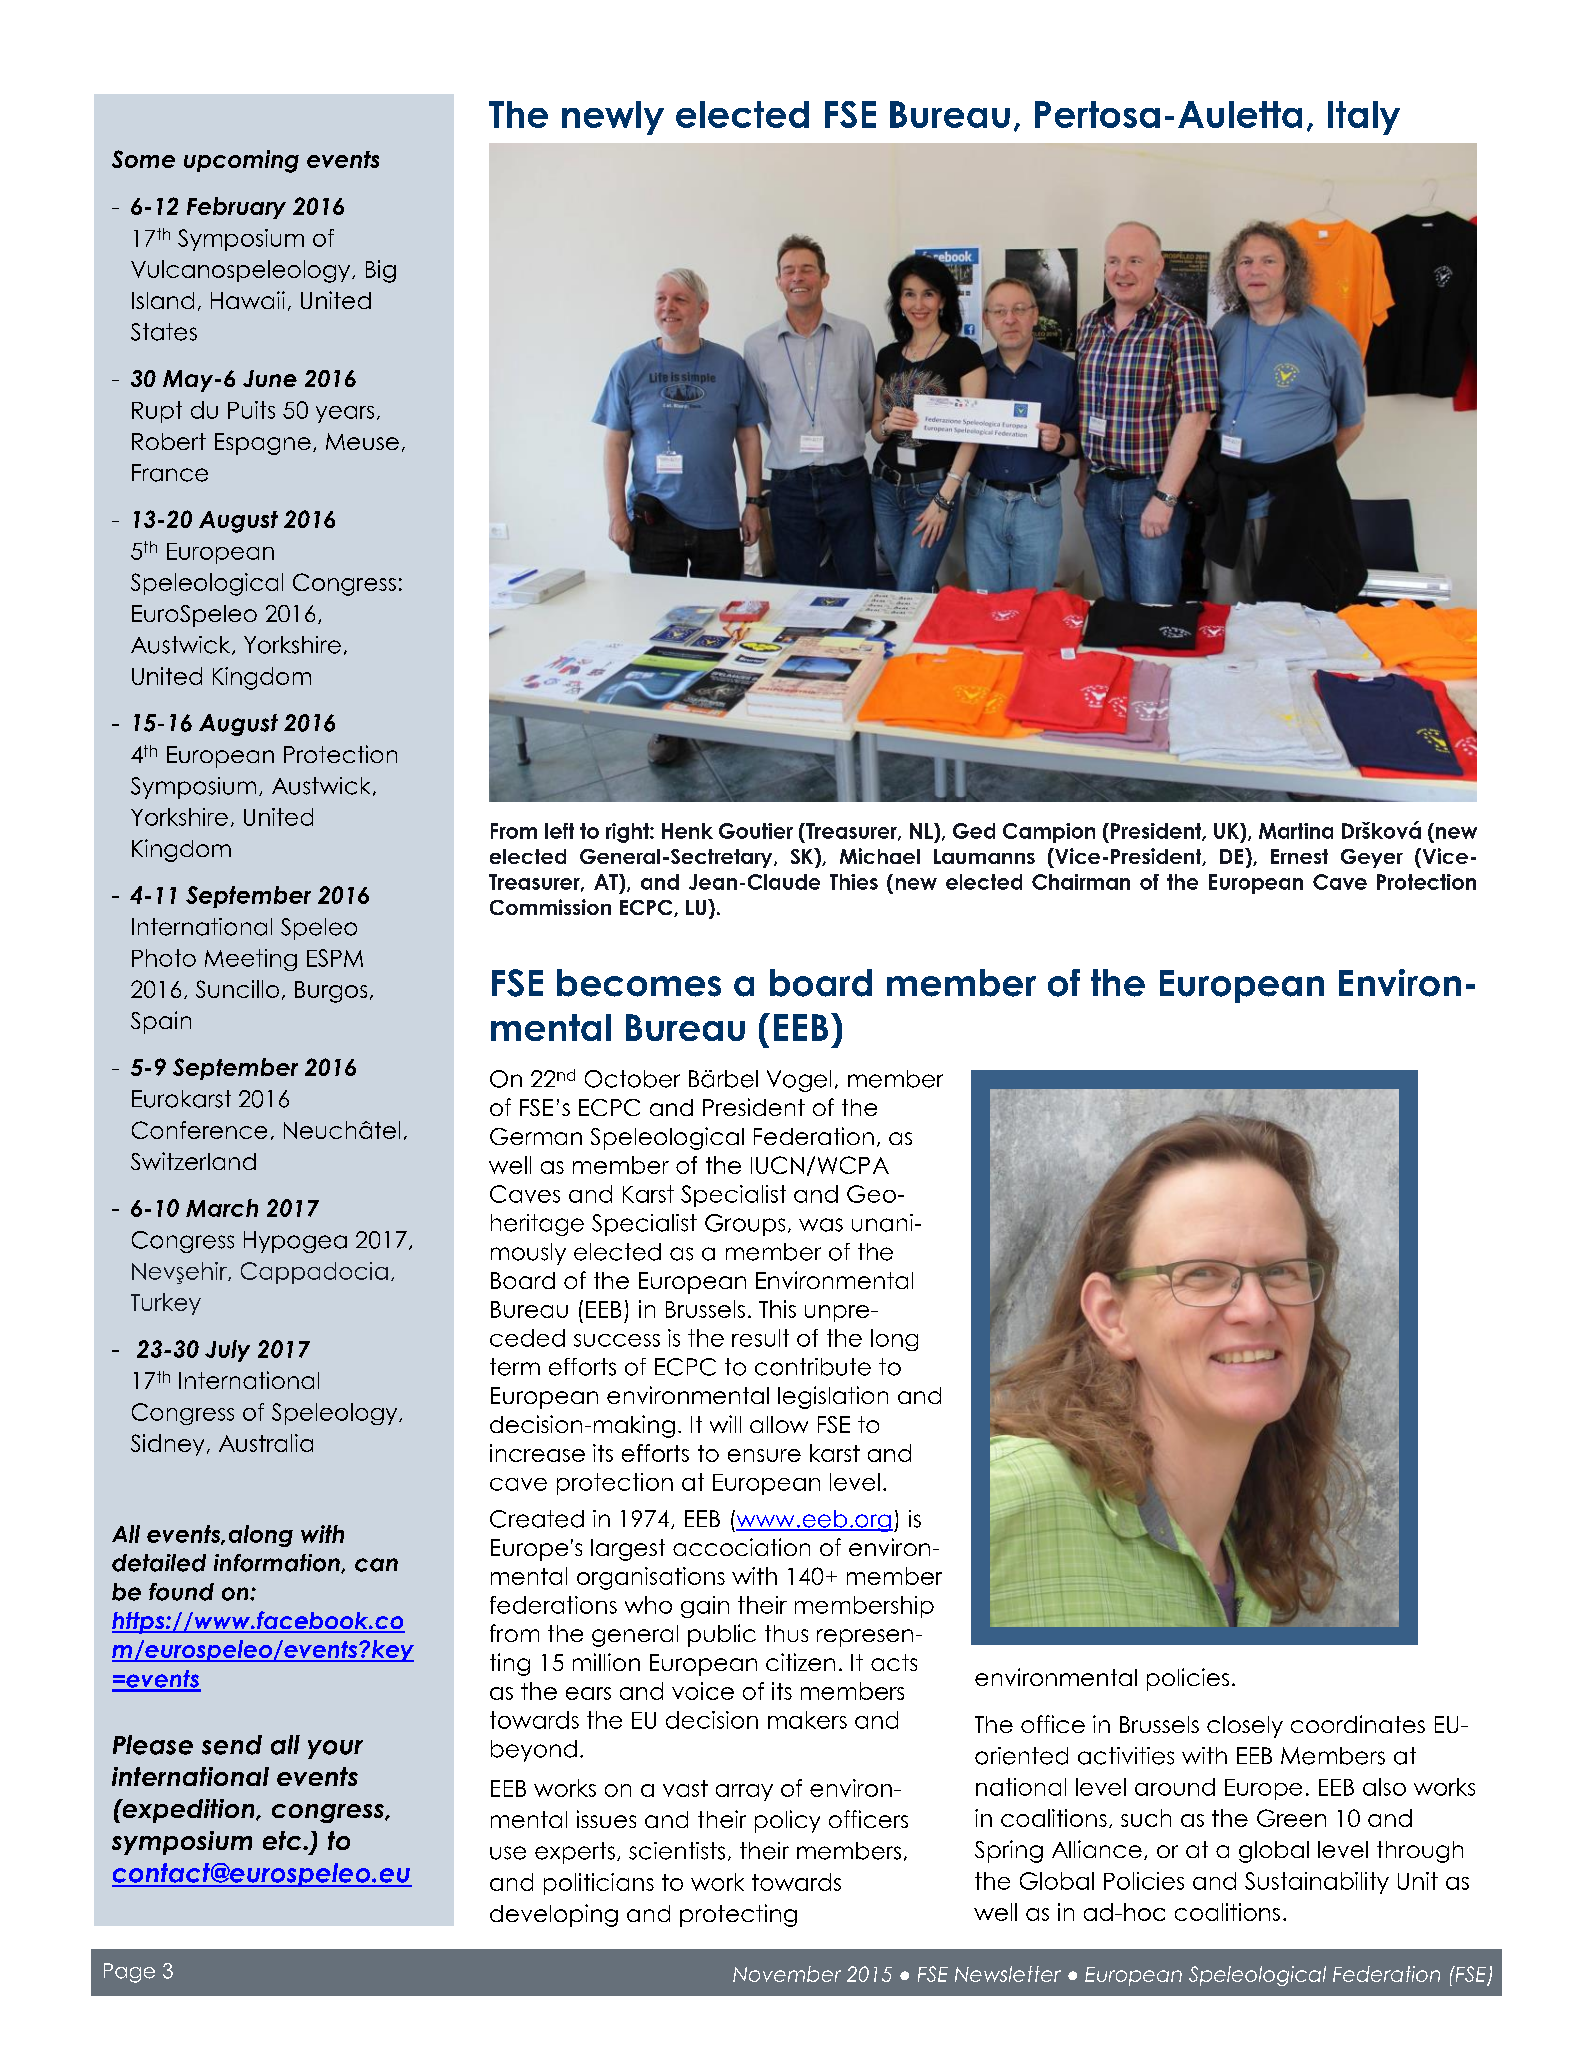 The height and width of the page is (2066, 1596). I want to click on Italy, so click(1364, 118).
